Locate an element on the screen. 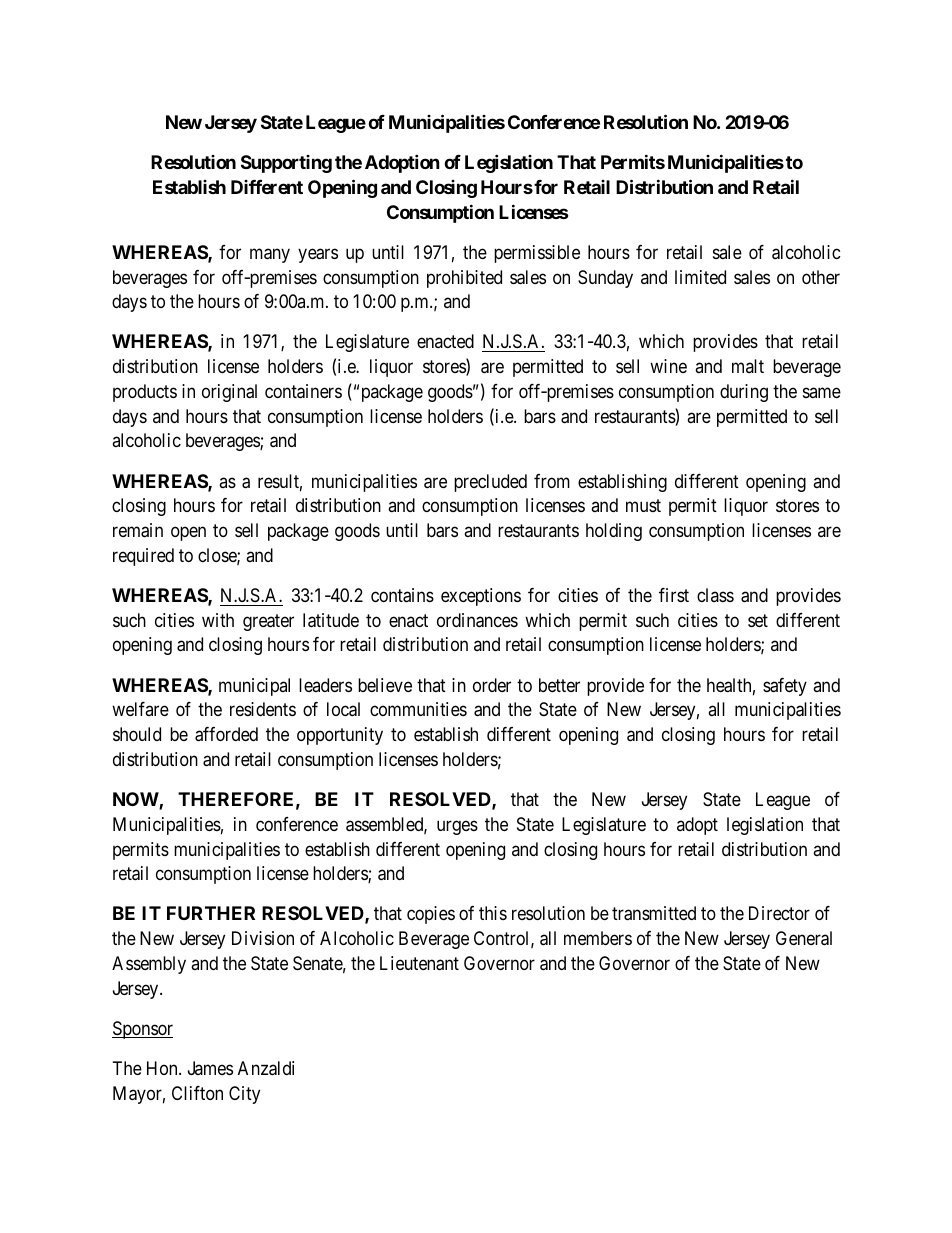 This screenshot has width=952, height=1233. must is located at coordinates (643, 506).
